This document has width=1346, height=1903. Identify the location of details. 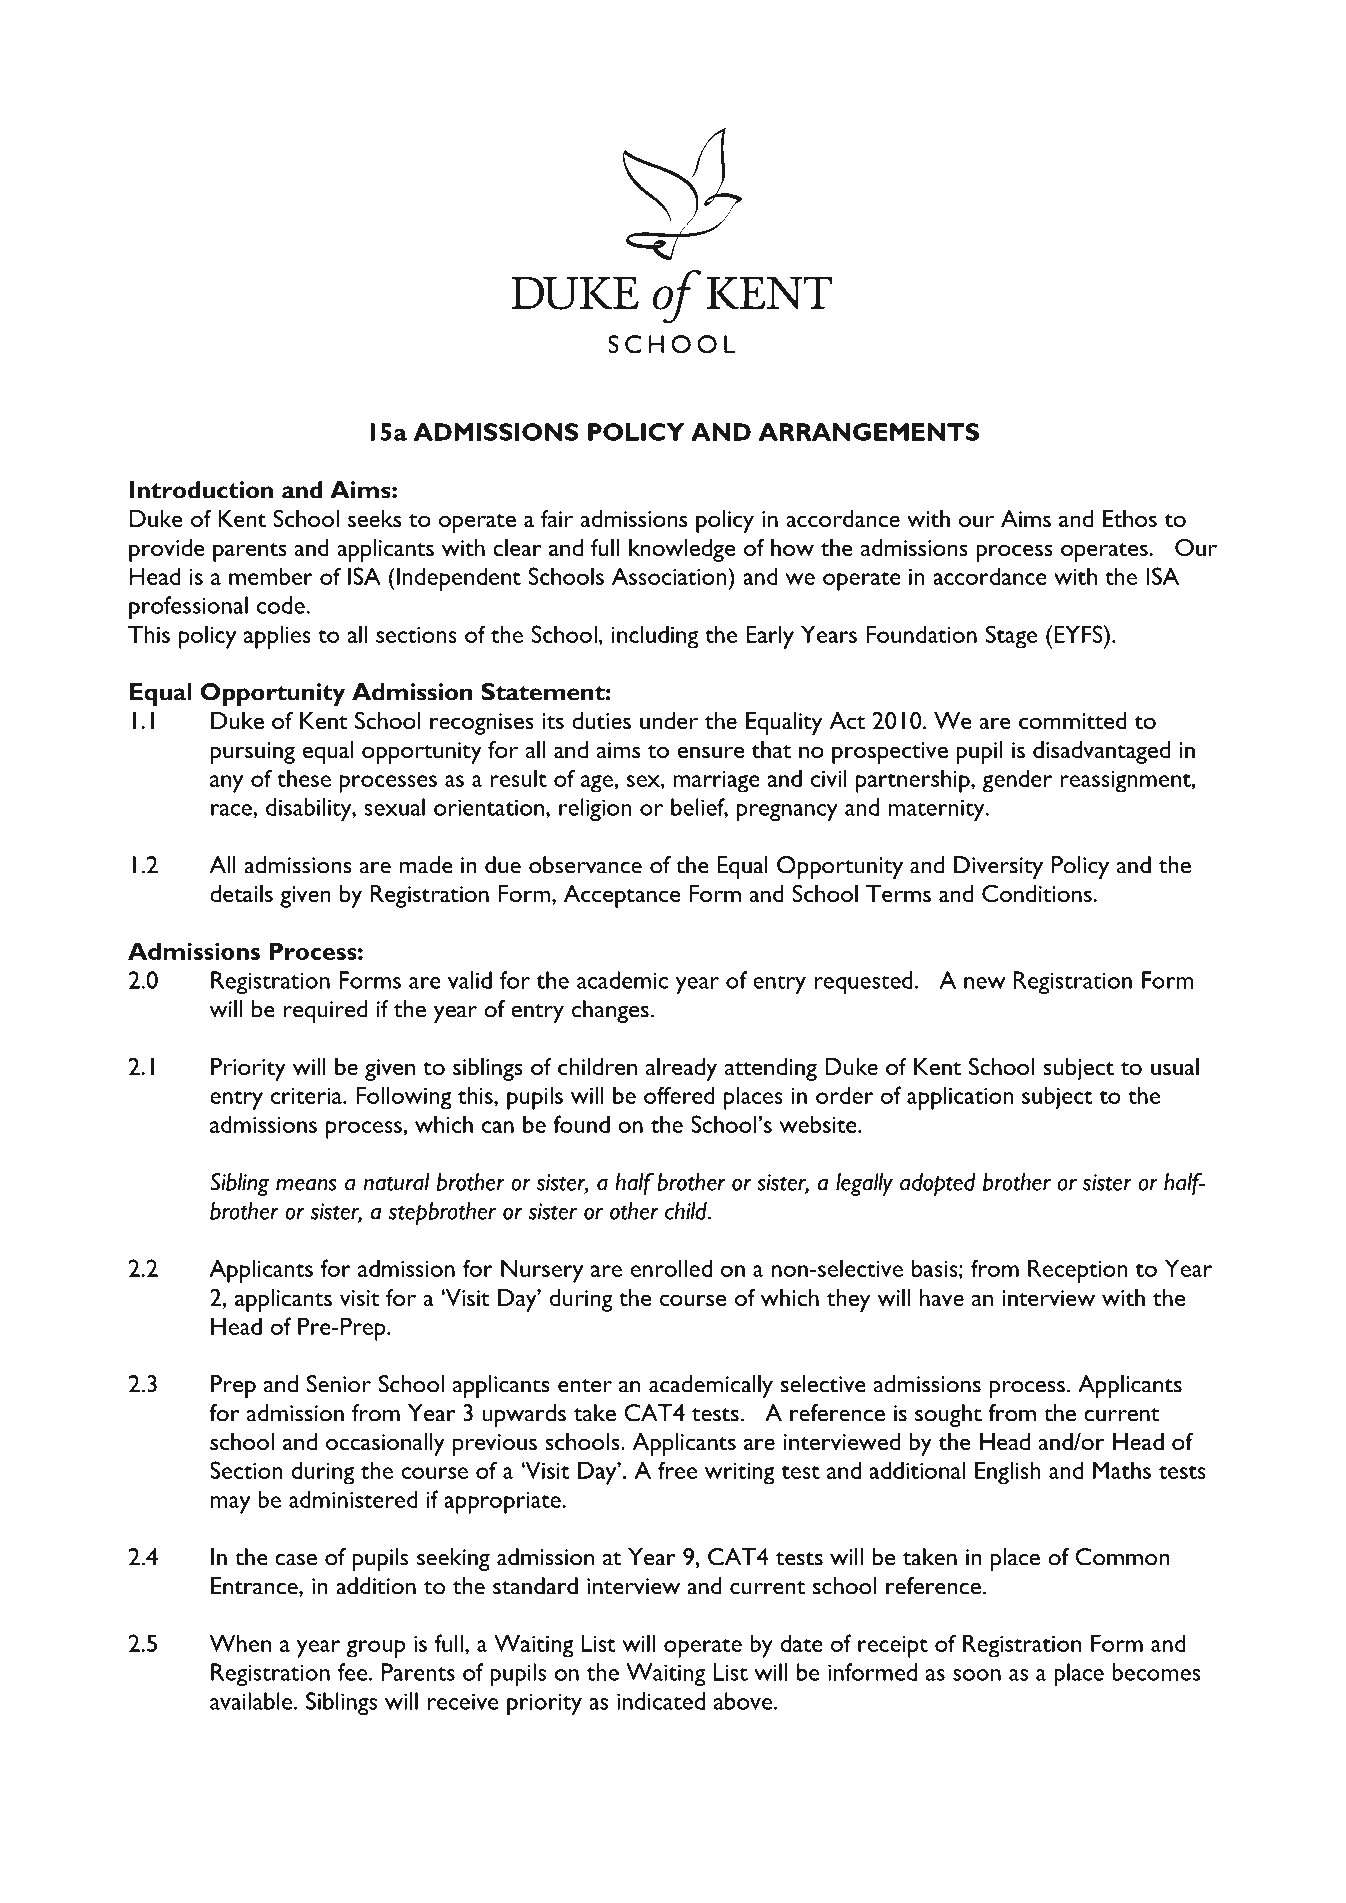
(241, 893).
